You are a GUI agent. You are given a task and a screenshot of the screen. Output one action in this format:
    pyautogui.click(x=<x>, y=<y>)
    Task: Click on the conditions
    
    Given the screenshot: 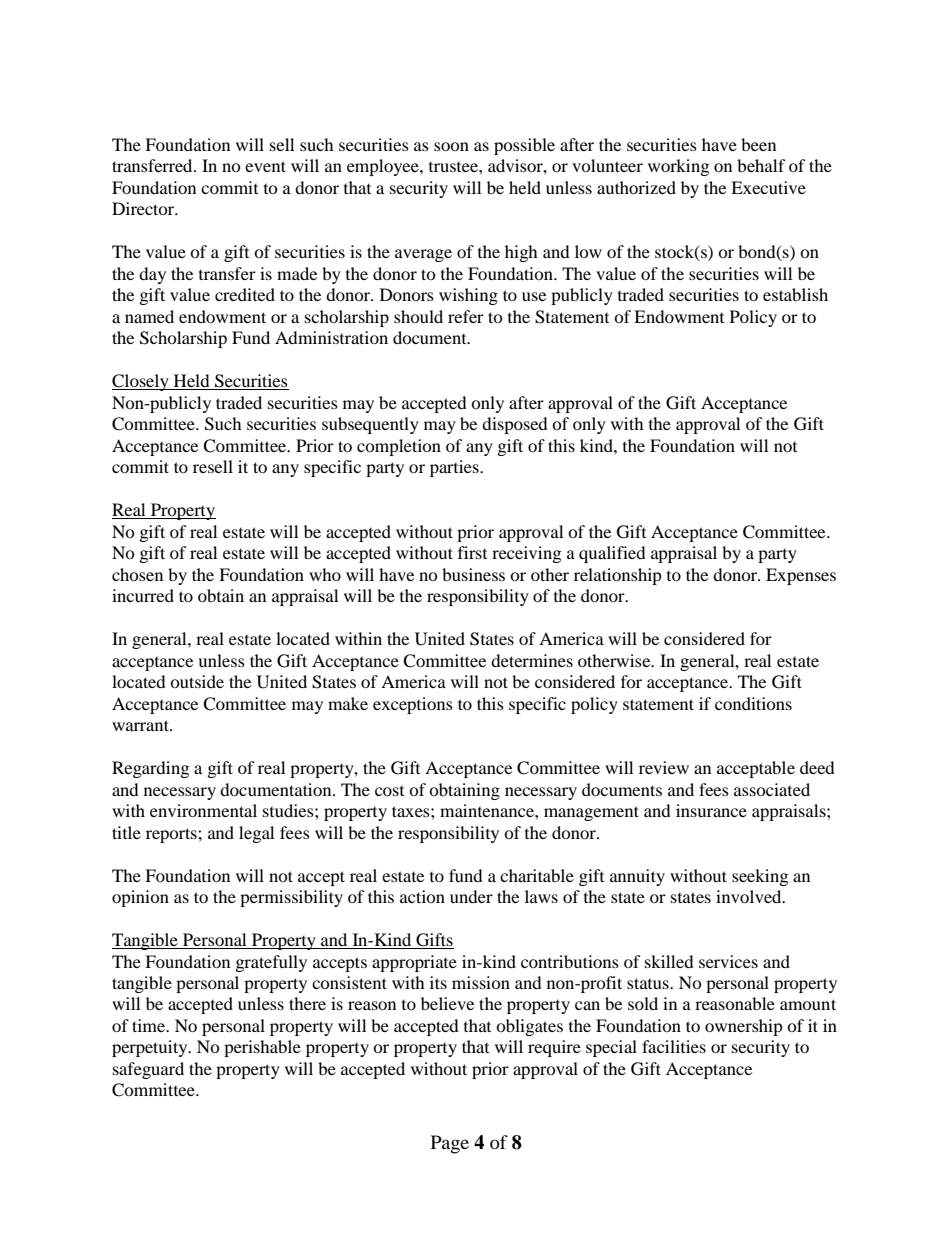 What is the action you would take?
    pyautogui.click(x=753, y=703)
